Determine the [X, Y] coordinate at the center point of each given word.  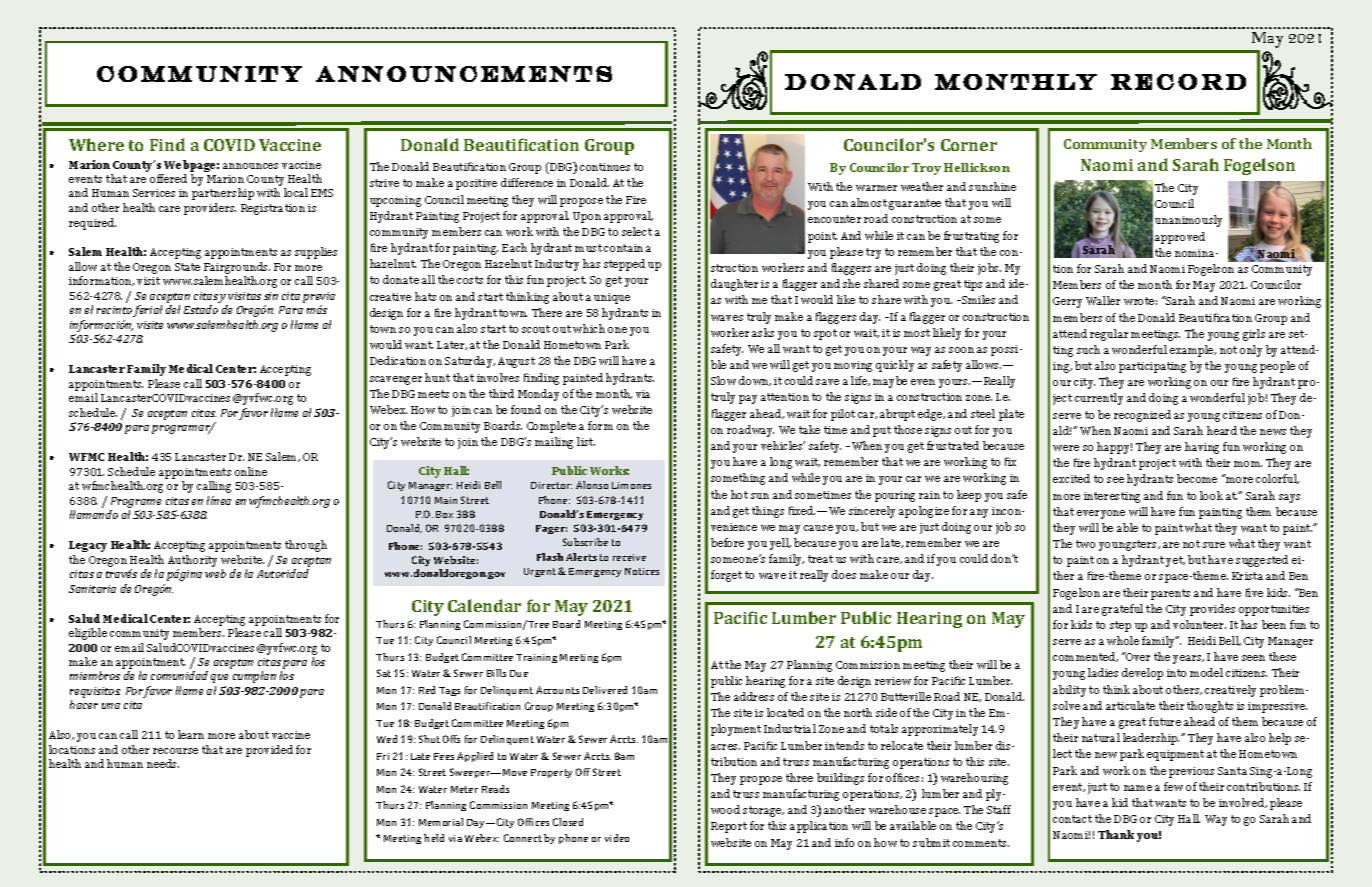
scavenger [396, 380]
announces [250, 166]
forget [726, 576]
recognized [1142, 416]
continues [605, 167]
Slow [723, 380]
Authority [192, 561]
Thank [1116, 834]
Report [729, 827]
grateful [1122, 610]
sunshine [992, 186]
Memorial [441, 822]
